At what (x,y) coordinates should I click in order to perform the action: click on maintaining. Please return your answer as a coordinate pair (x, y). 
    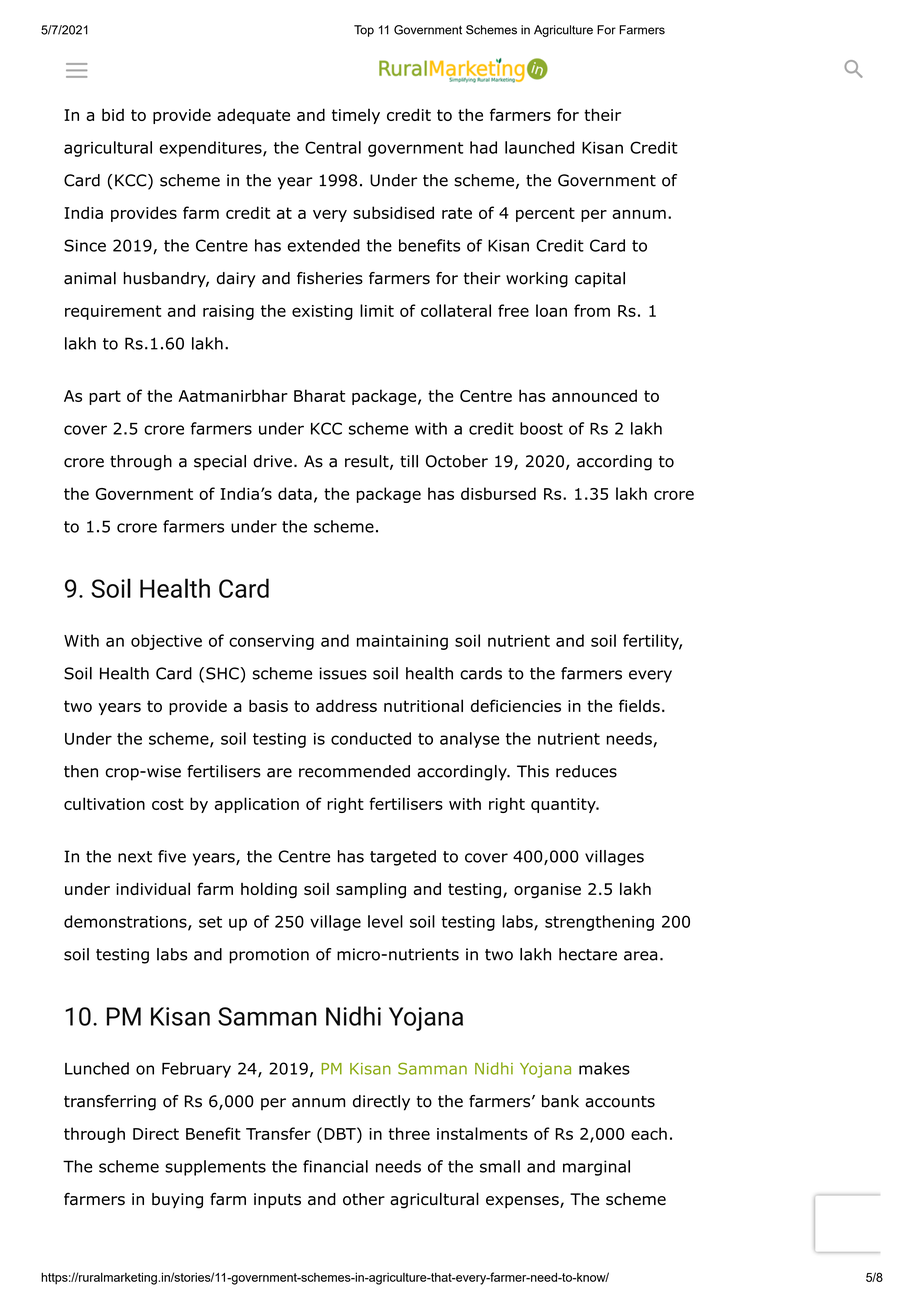
    Looking at the image, I should click on (402, 642).
